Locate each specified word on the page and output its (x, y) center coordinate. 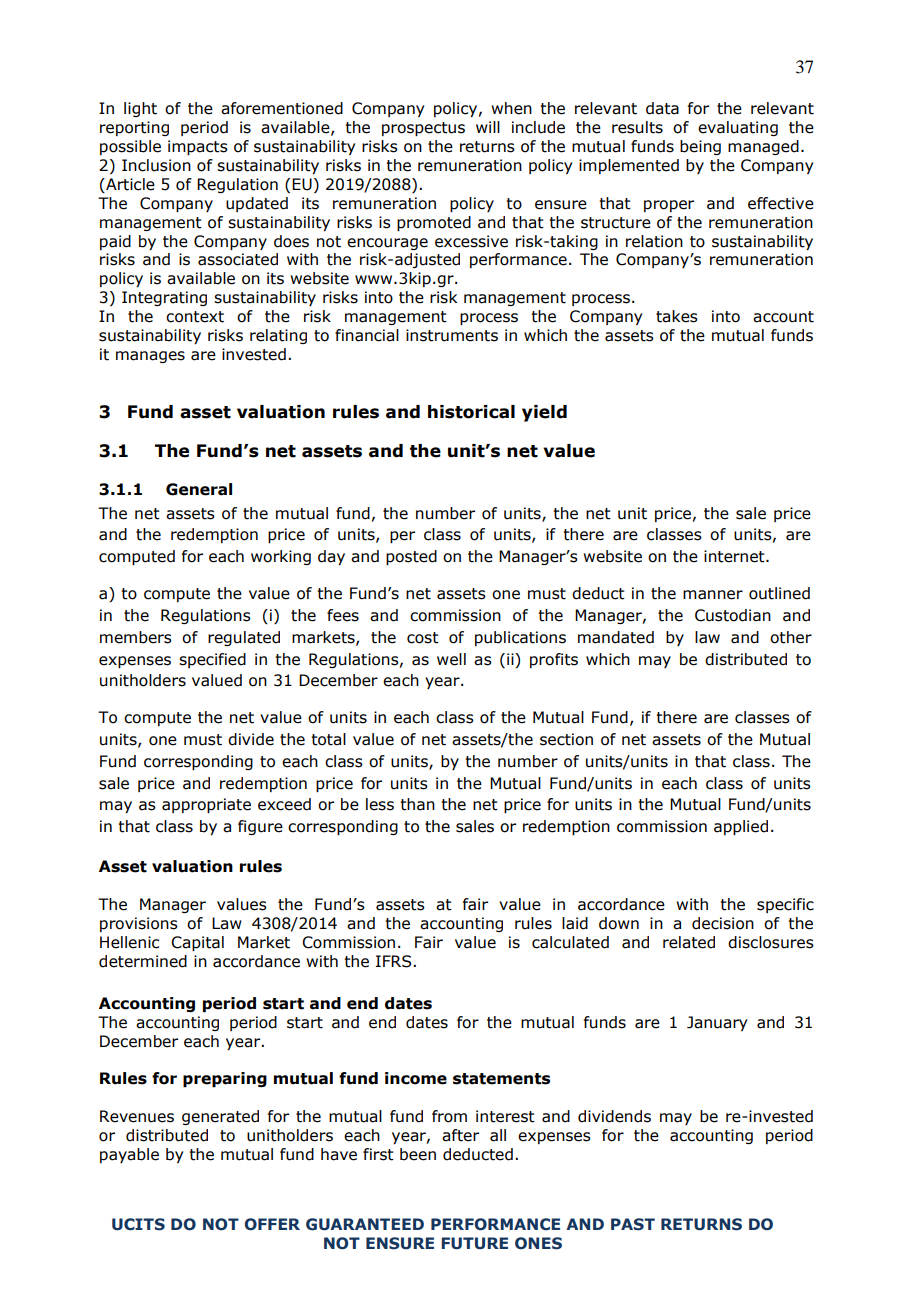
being (700, 147)
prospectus (423, 129)
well (451, 659)
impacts (198, 147)
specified (212, 660)
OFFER (272, 1224)
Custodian (733, 615)
